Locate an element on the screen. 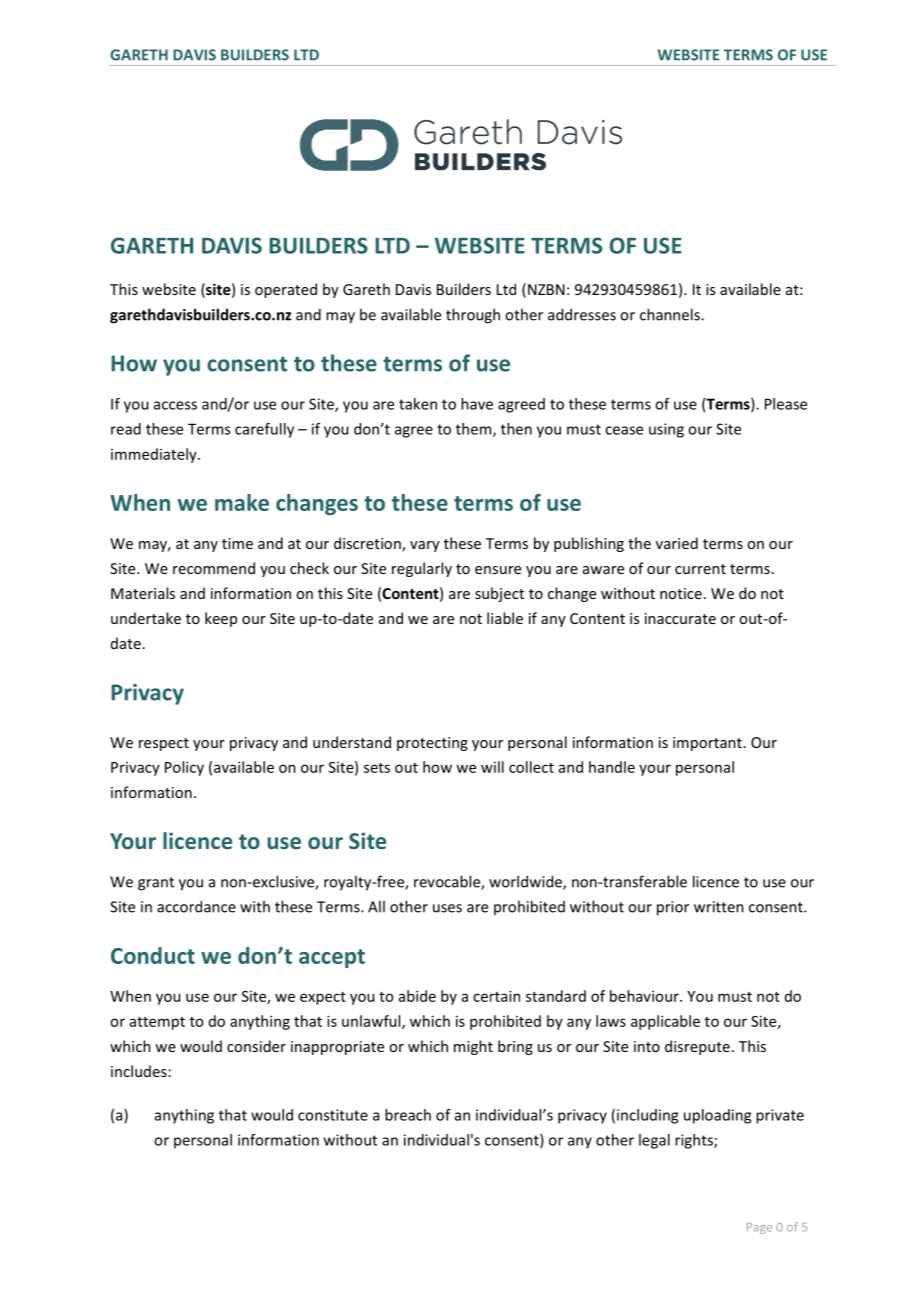 The image size is (924, 1308). operated is located at coordinates (286, 290).
